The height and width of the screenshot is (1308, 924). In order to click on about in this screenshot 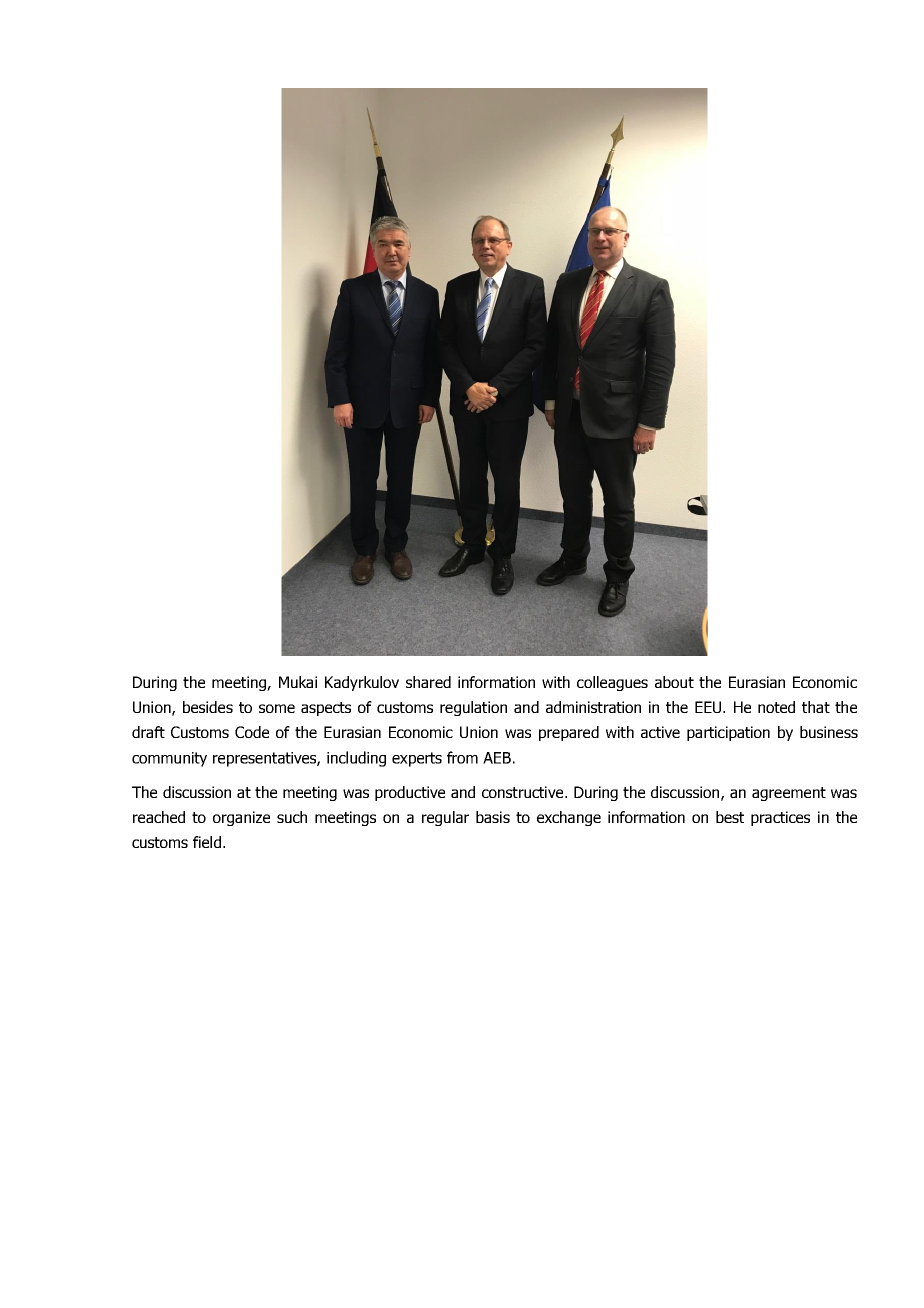, I will do `click(674, 682)`.
